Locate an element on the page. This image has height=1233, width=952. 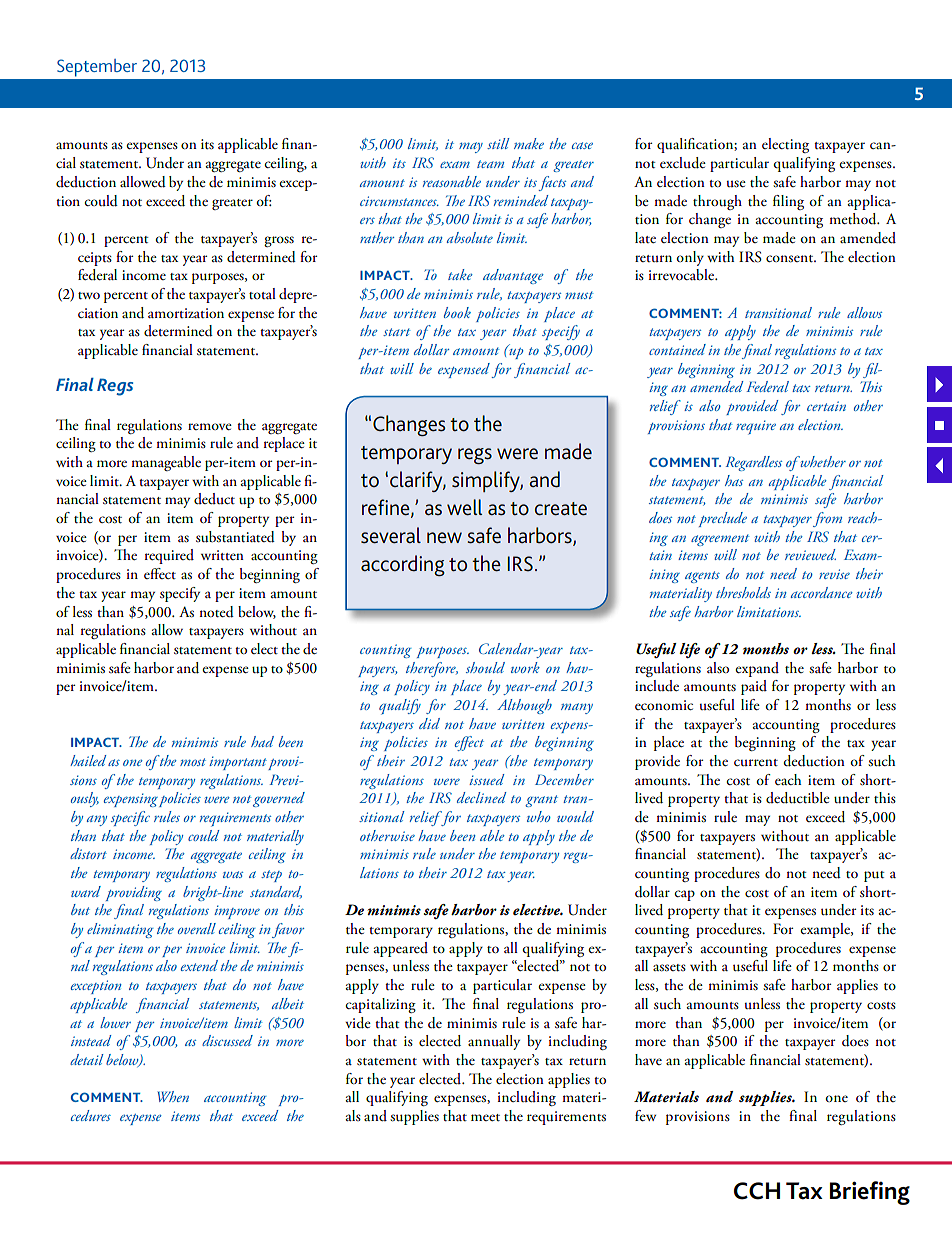
put is located at coordinates (874, 876).
